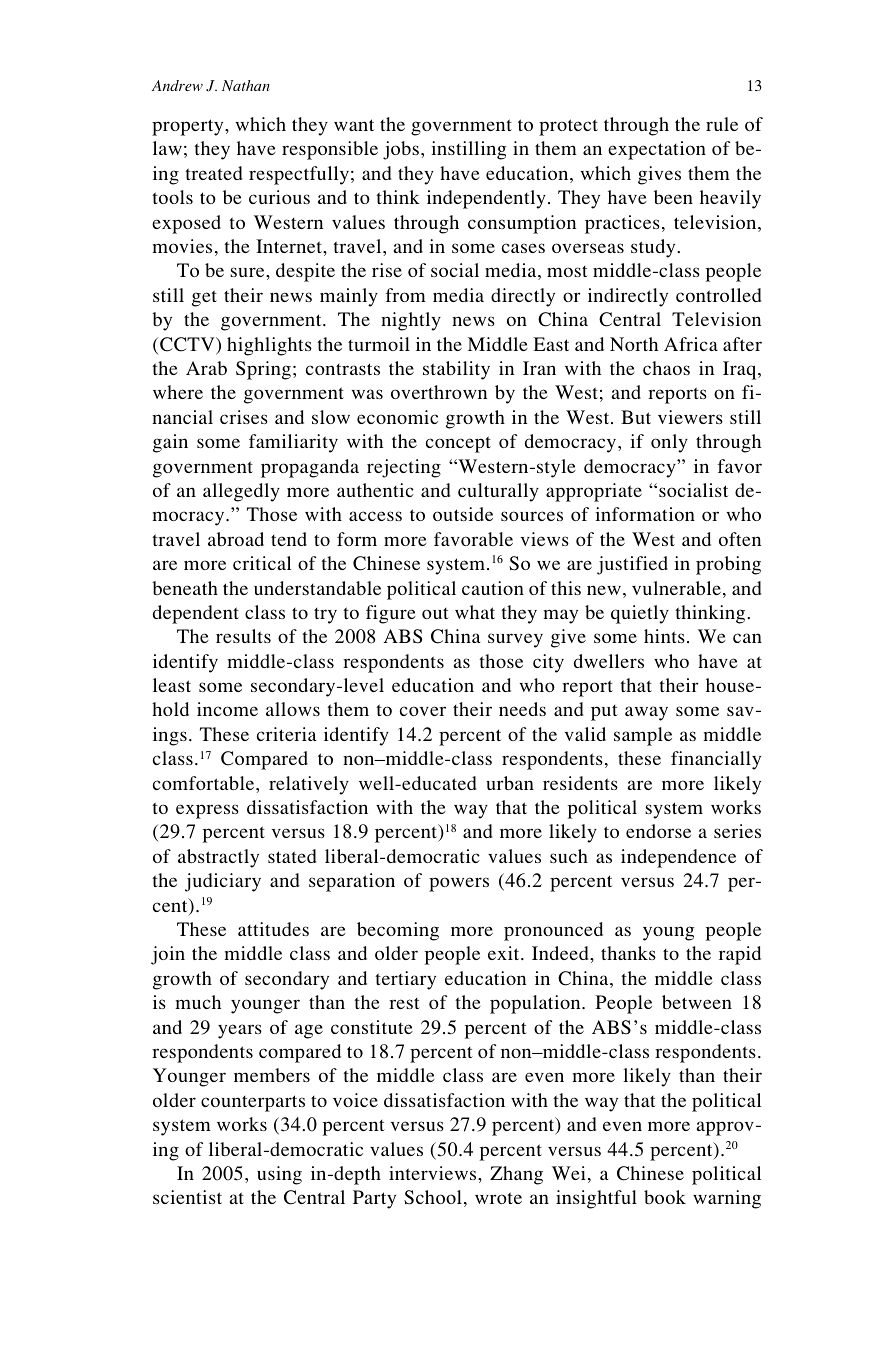 Image resolution: width=896 pixels, height=1354 pixels. What do you see at coordinates (459, 884) in the screenshot?
I see `powers` at bounding box center [459, 884].
